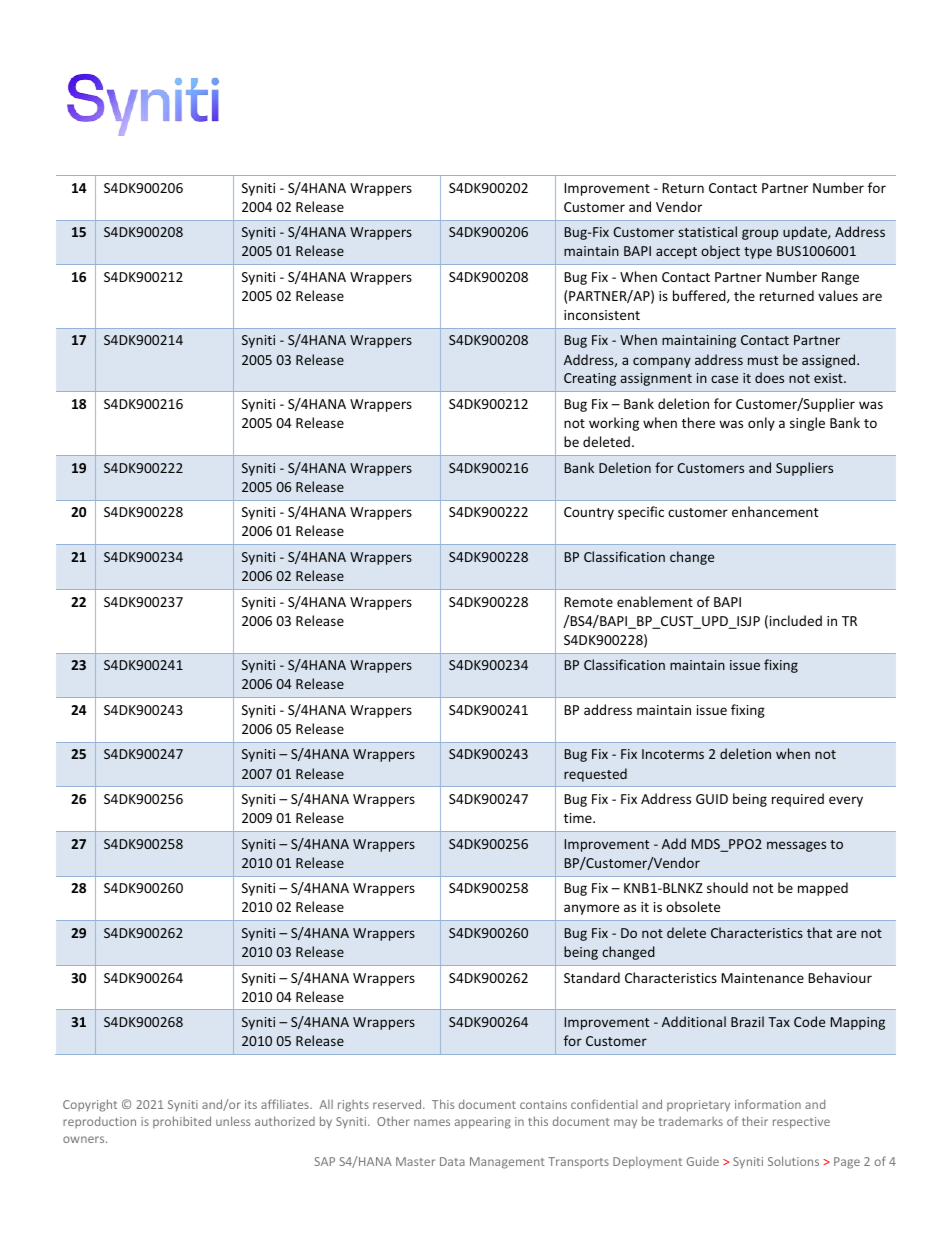 This screenshot has width=952, height=1233. I want to click on enhancement, so click(775, 511).
